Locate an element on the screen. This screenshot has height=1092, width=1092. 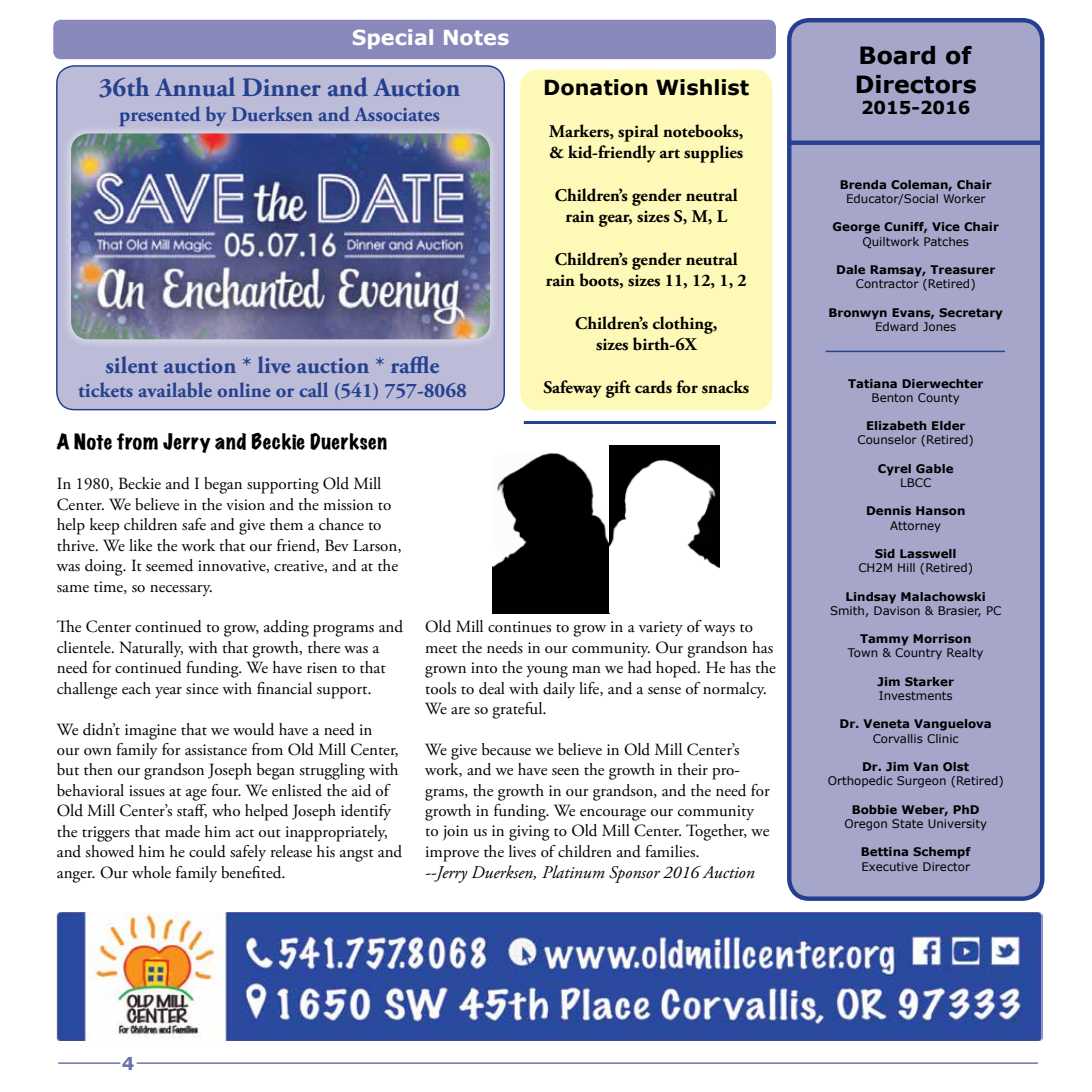
Annual is located at coordinates (195, 87).
